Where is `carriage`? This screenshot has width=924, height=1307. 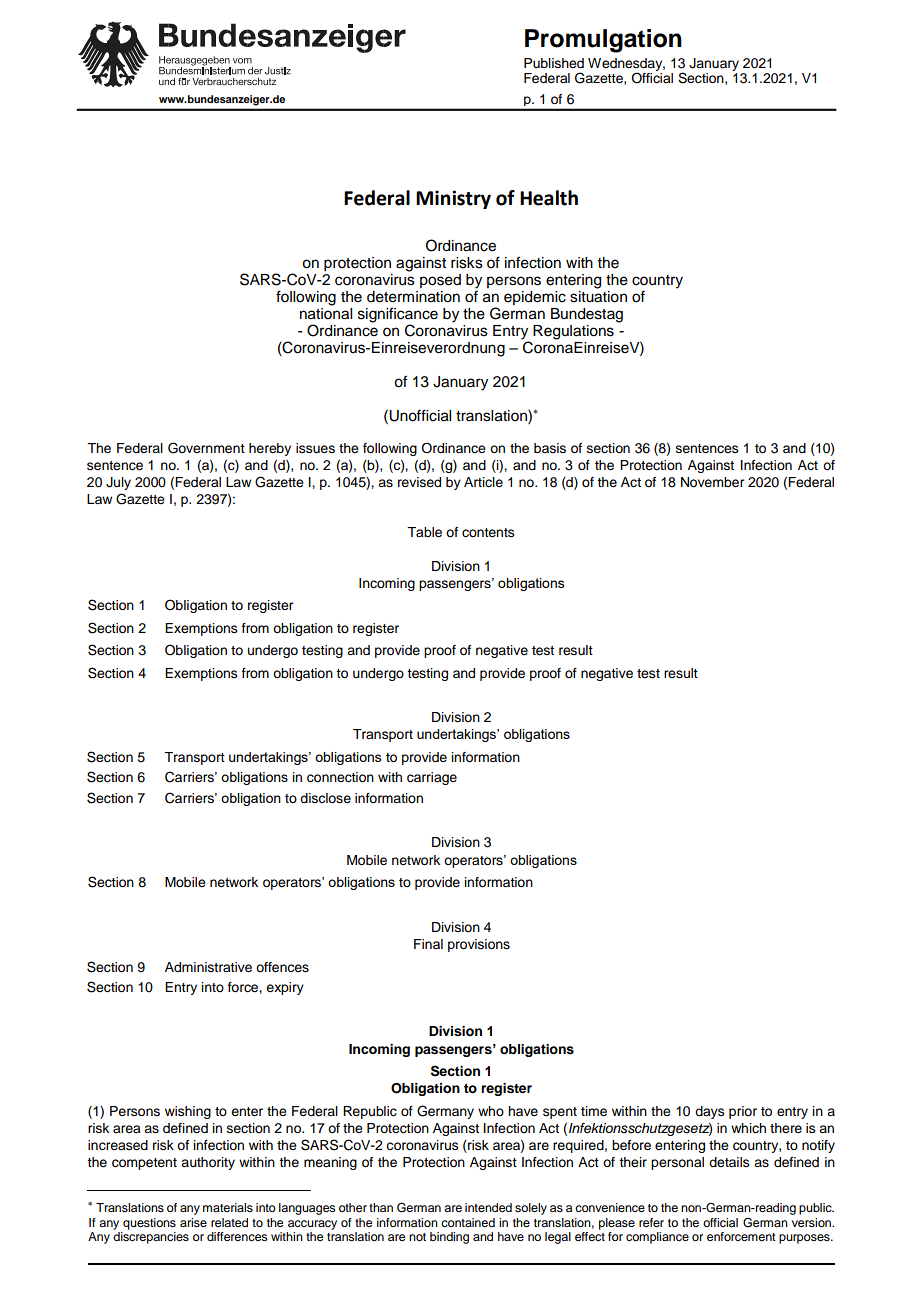
carriage is located at coordinates (432, 778).
